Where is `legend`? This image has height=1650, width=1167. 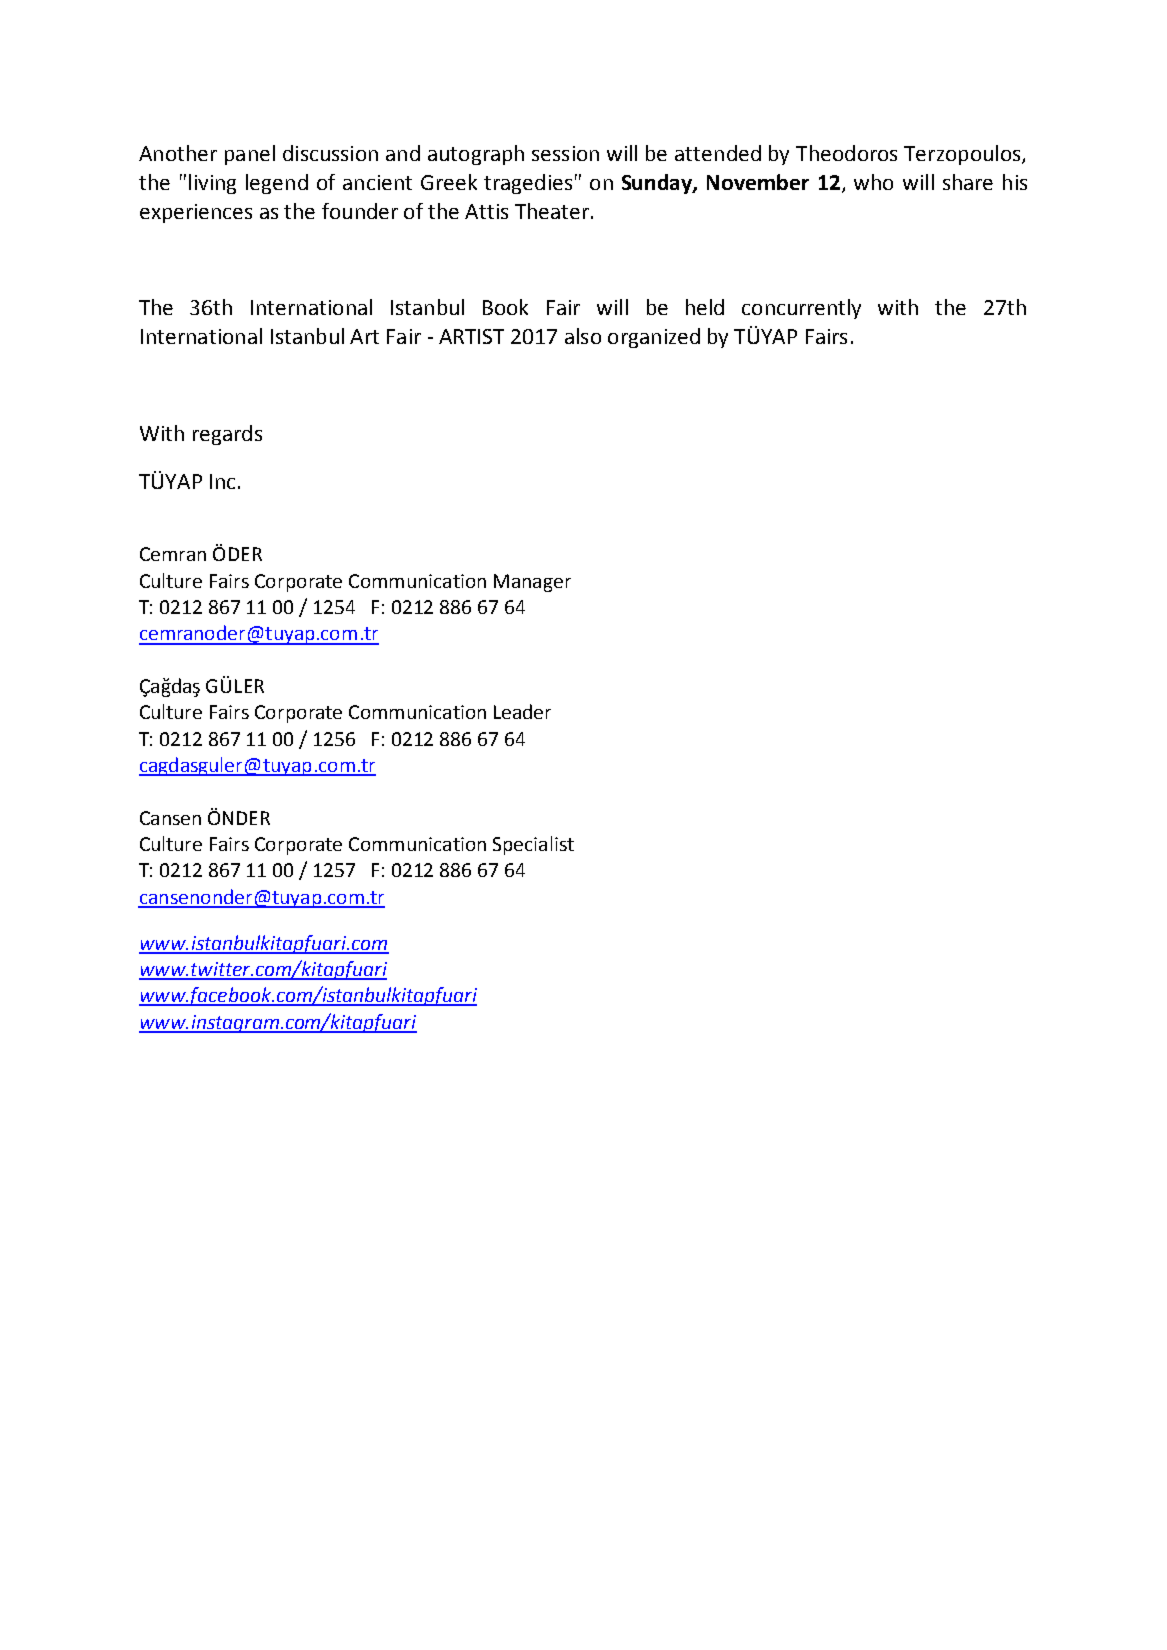 legend is located at coordinates (277, 184).
